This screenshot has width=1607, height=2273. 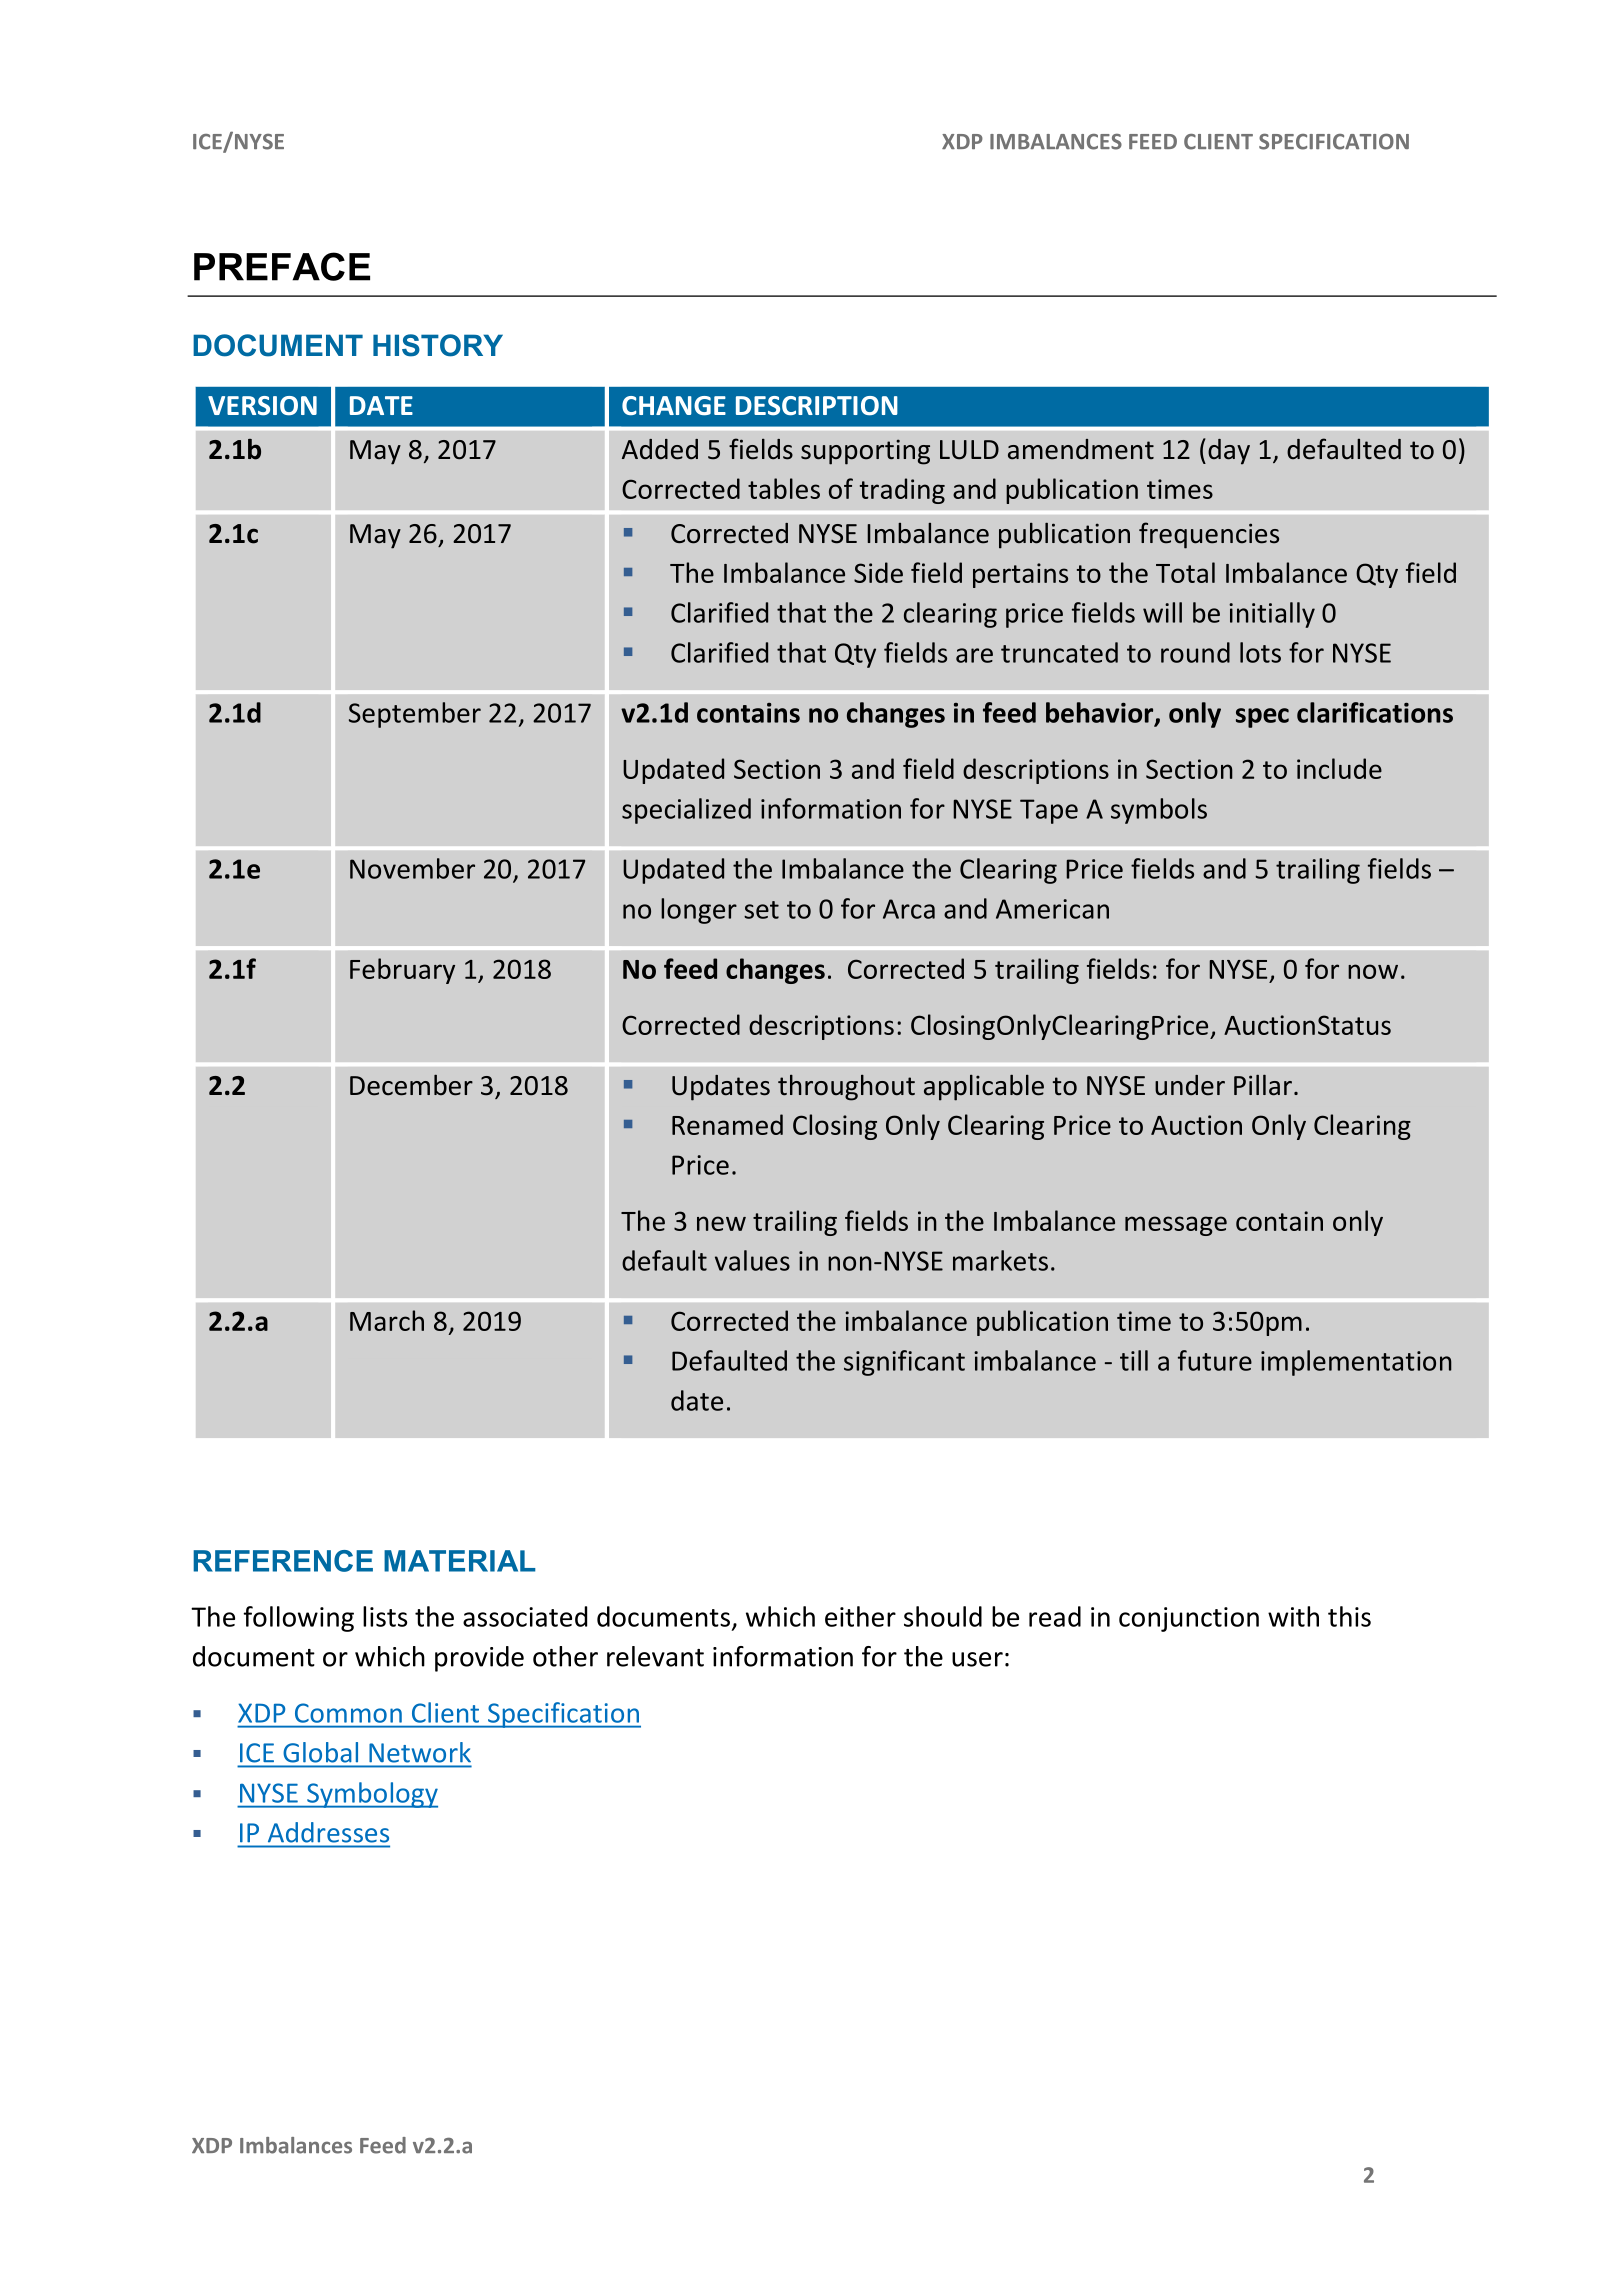 I want to click on December, so click(x=411, y=1085).
